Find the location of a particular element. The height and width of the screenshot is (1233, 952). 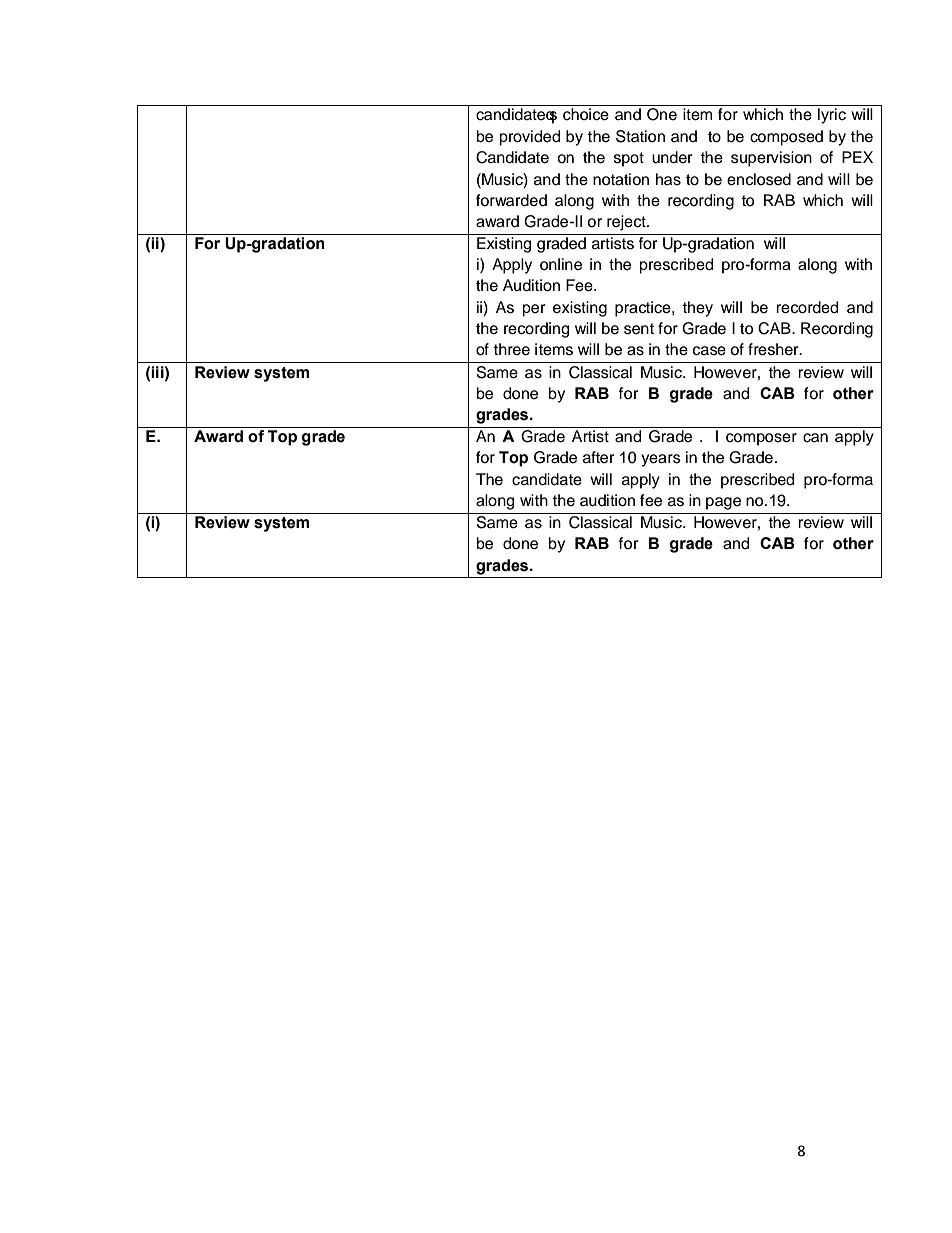

they is located at coordinates (697, 309).
